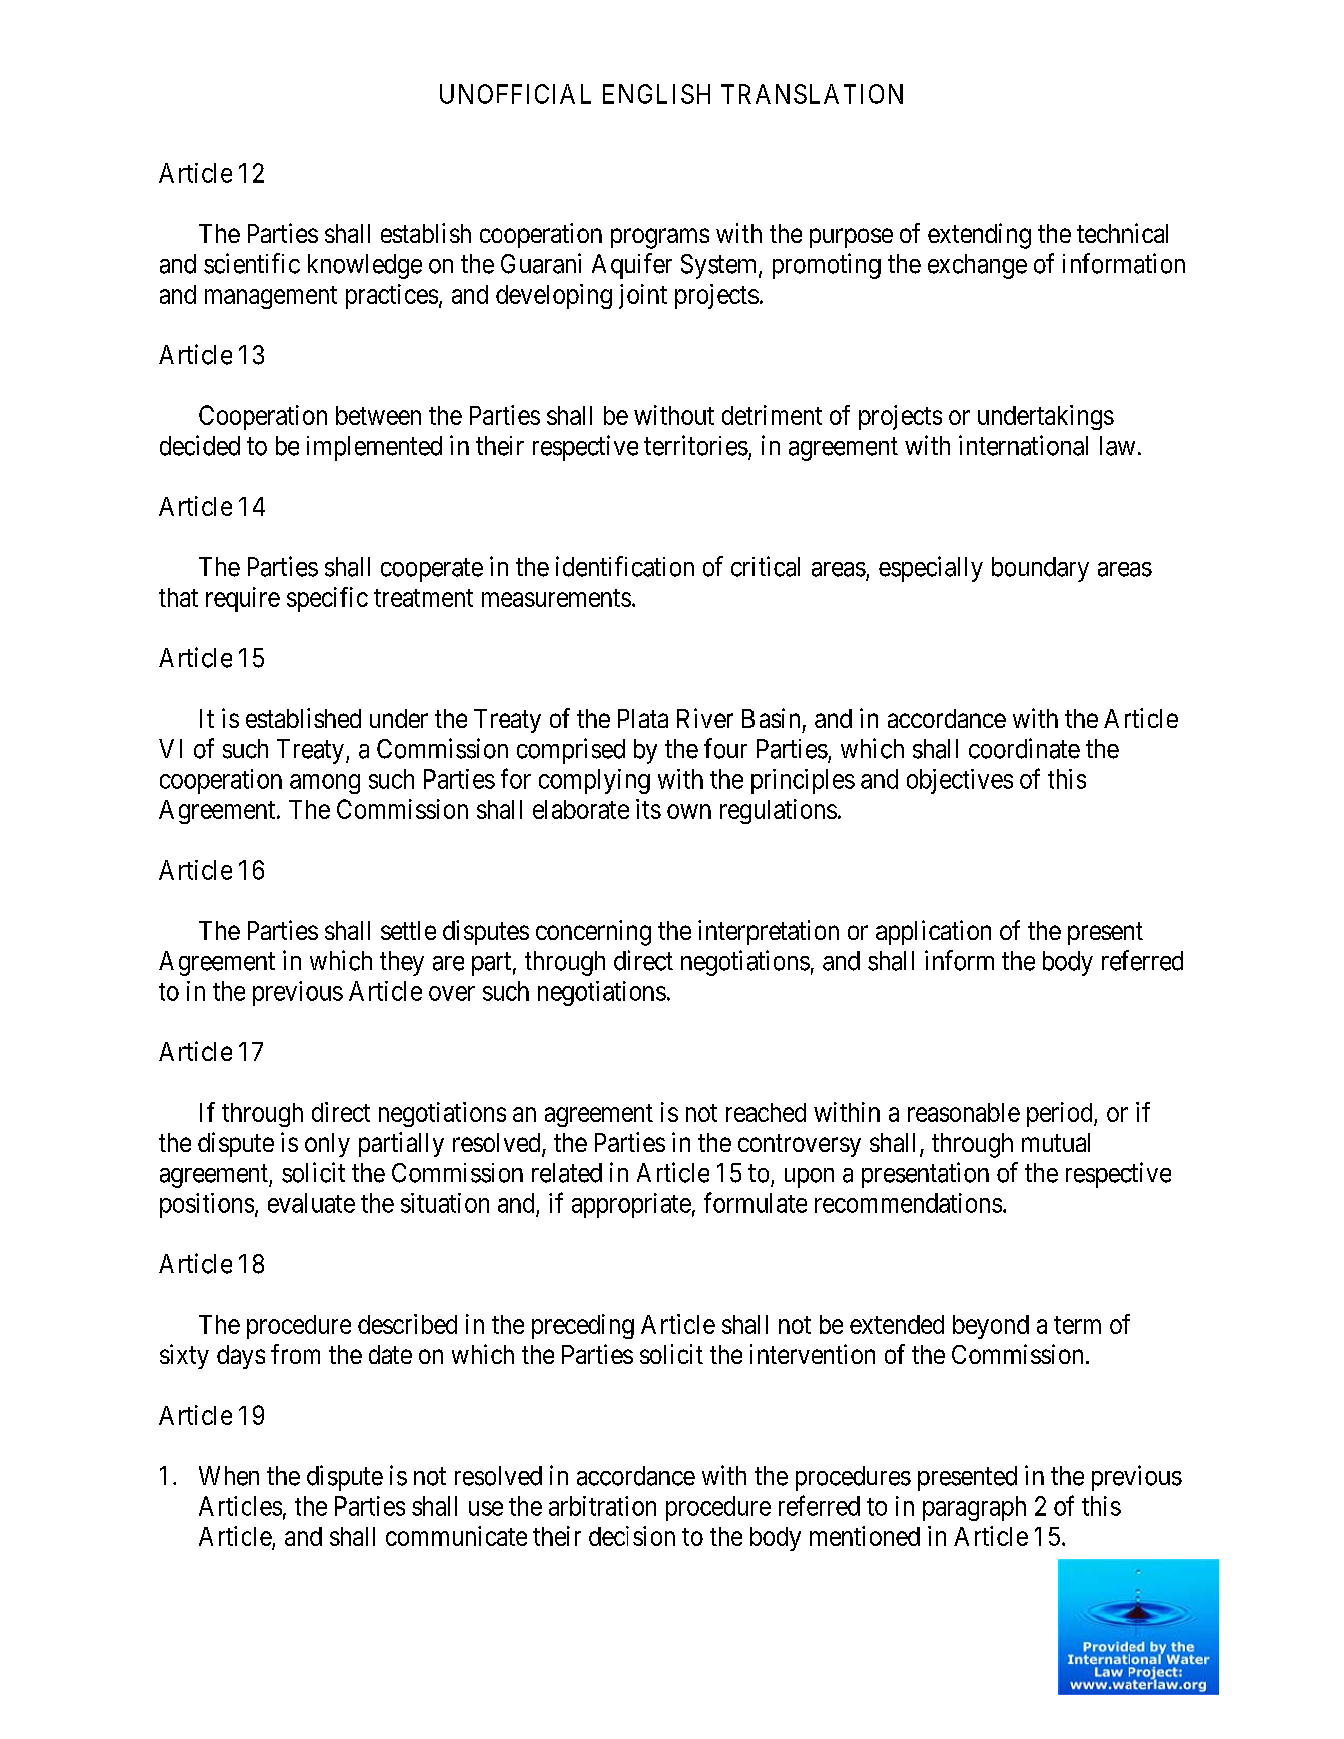 The width and height of the image is (1344, 1739). Describe the element at coordinates (557, 1536) in the image. I see `their` at that location.
